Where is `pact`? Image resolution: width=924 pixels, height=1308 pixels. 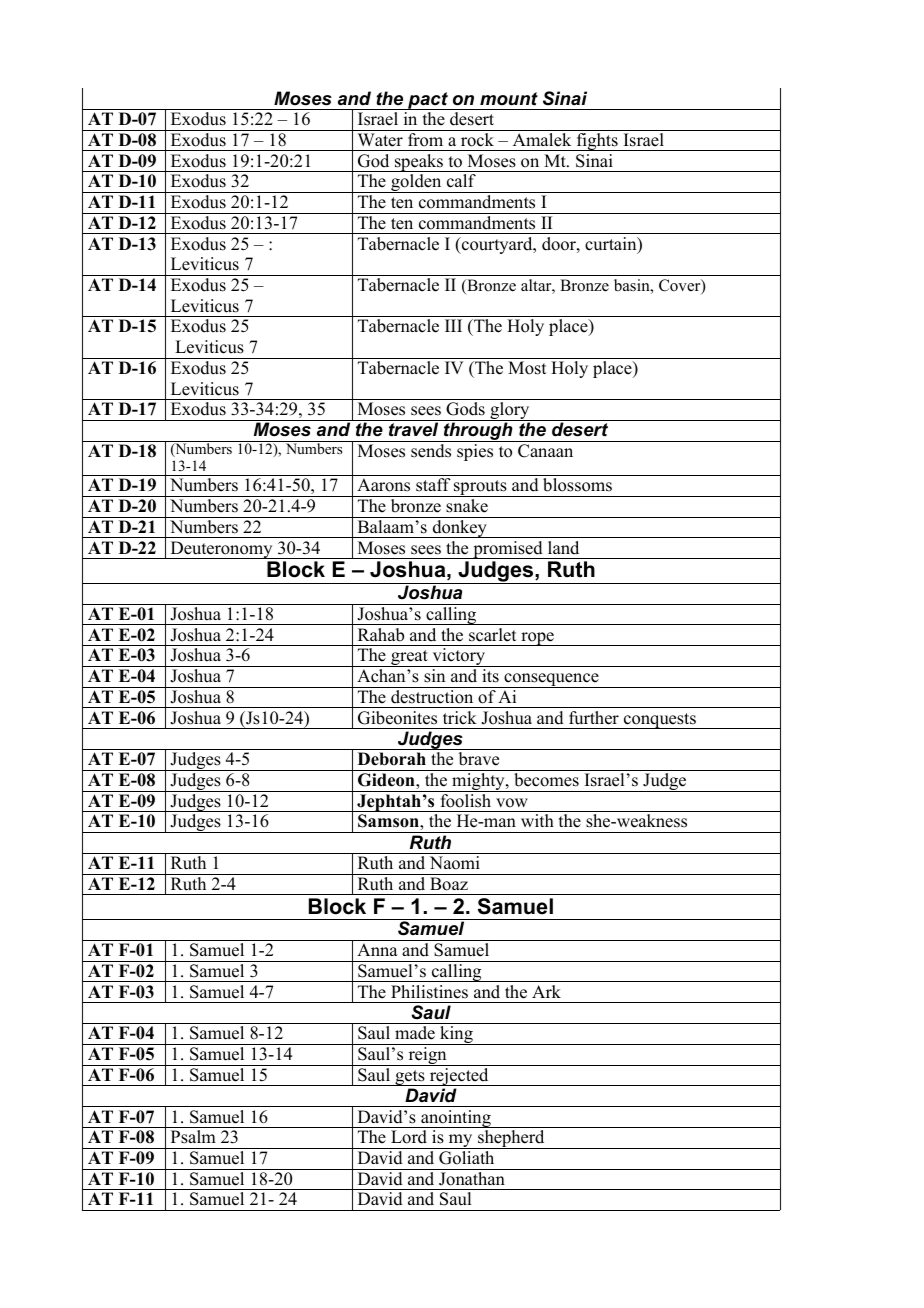 pact is located at coordinates (428, 101).
